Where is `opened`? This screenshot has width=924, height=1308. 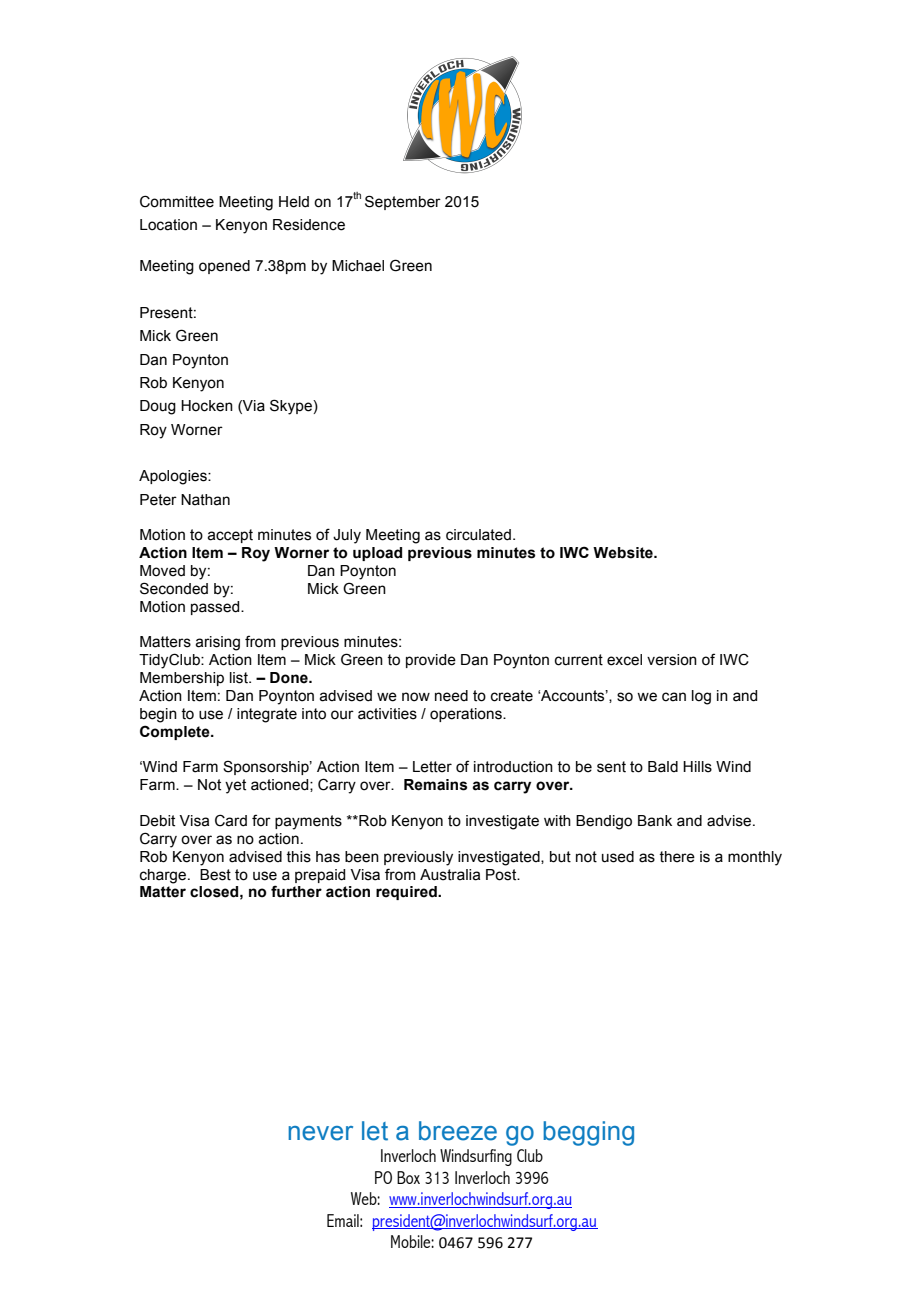
opened is located at coordinates (224, 267).
